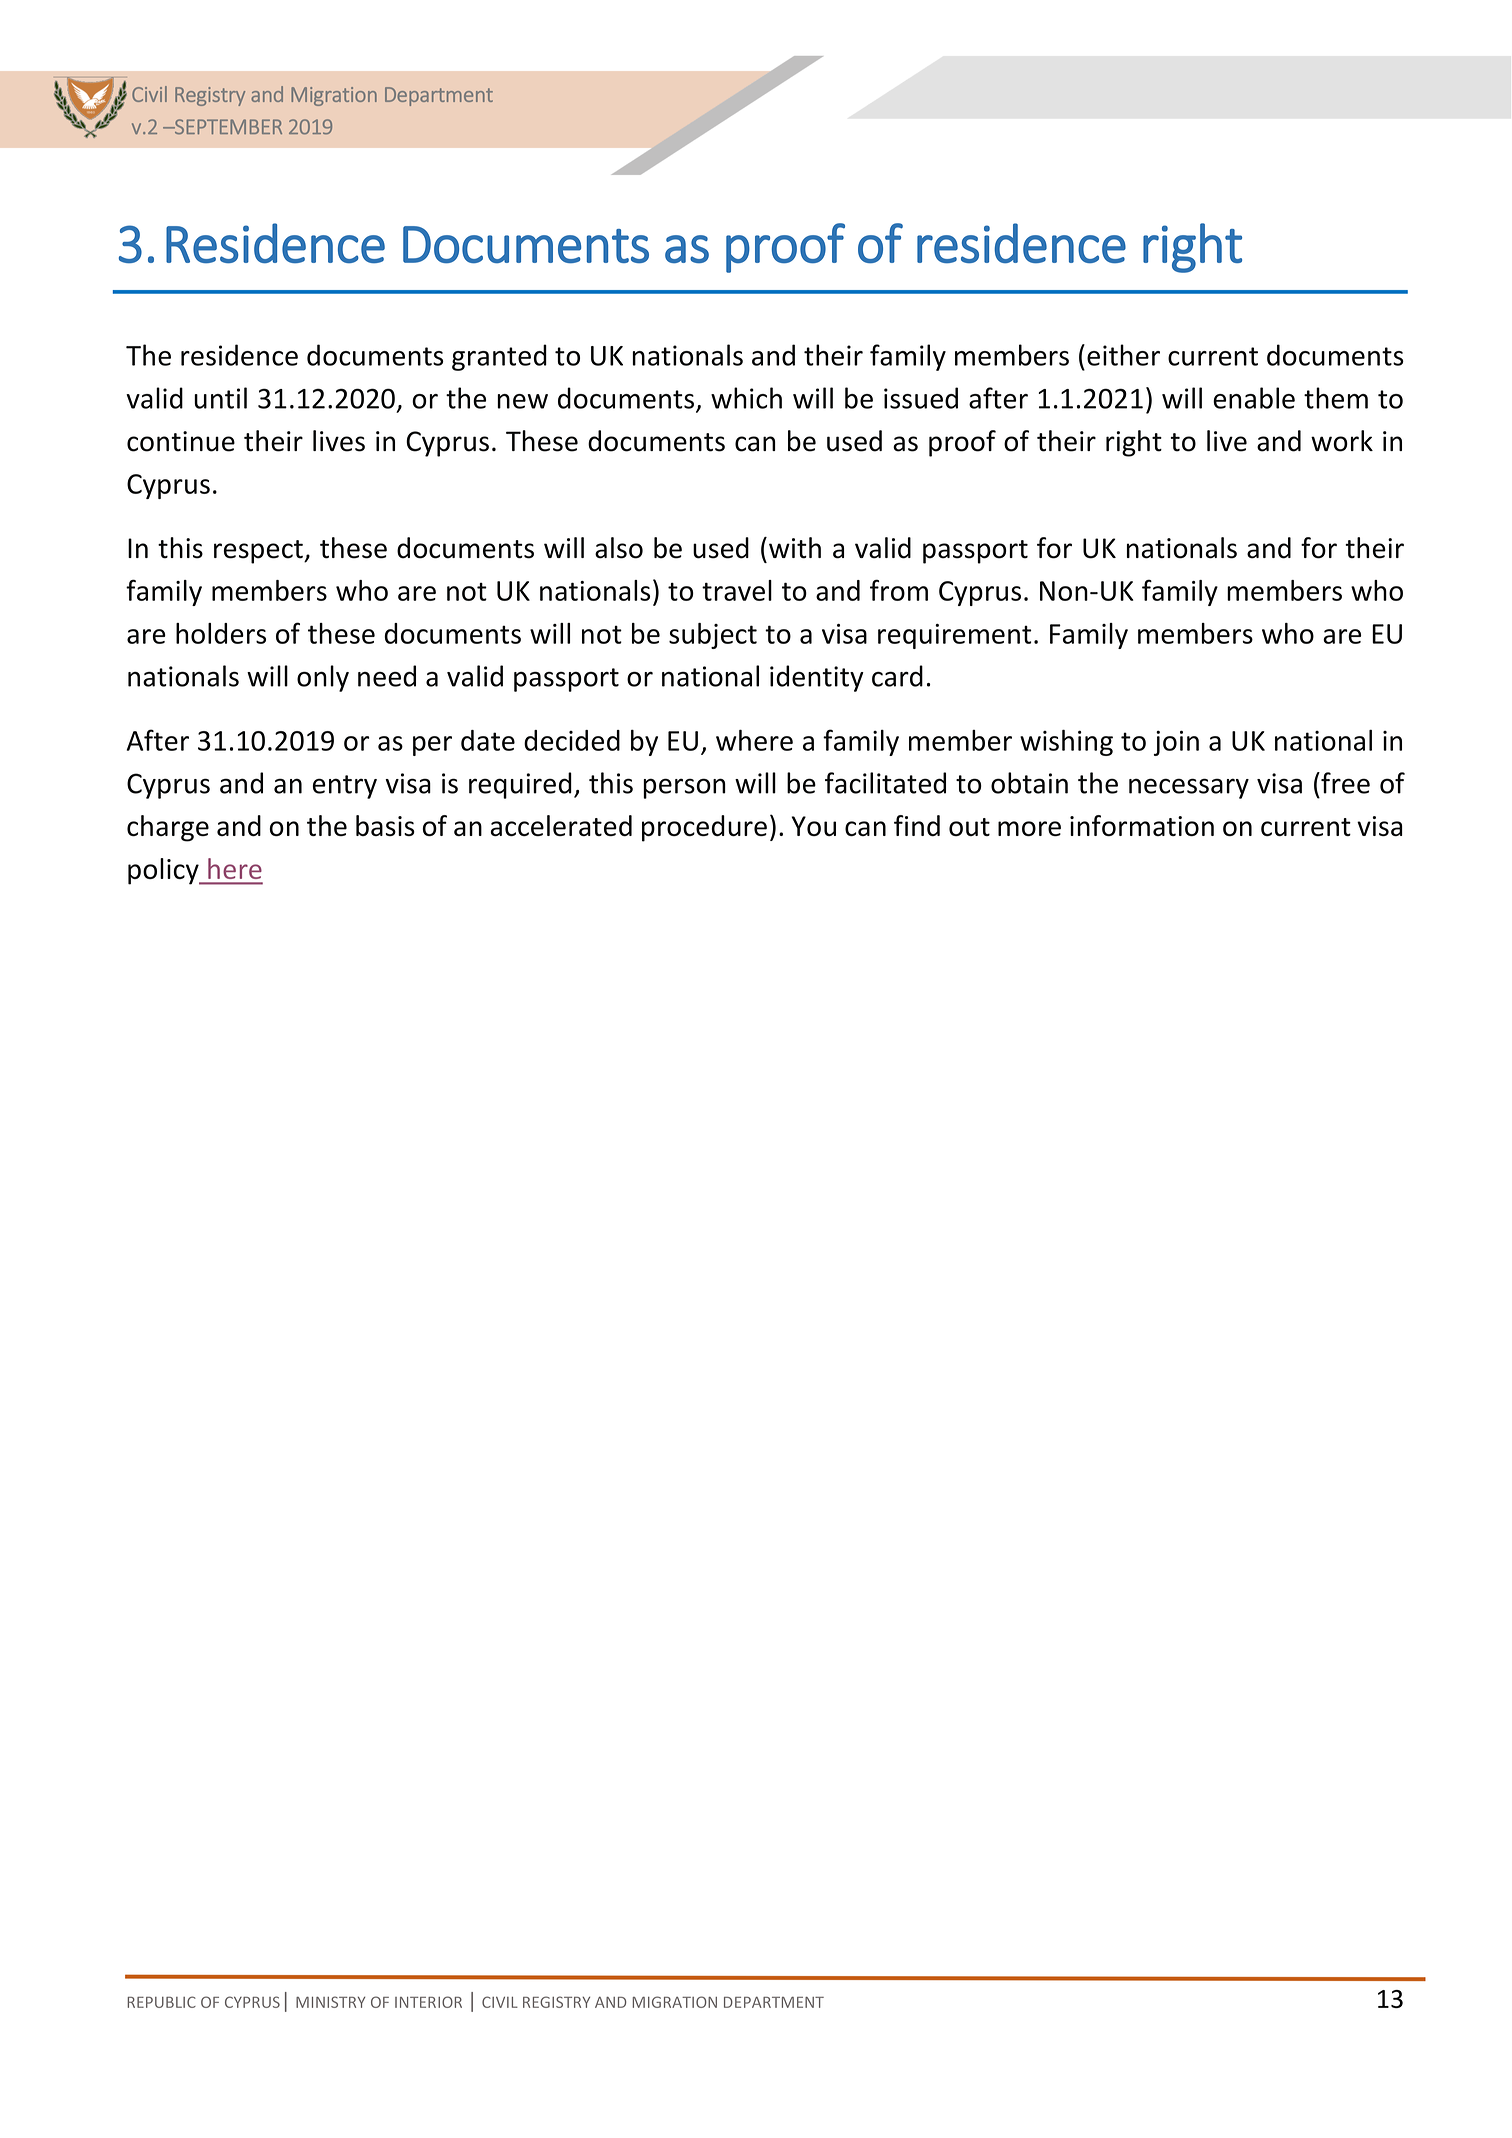 Image resolution: width=1512 pixels, height=2138 pixels. Describe the element at coordinates (1142, 825) in the screenshot. I see `information` at that location.
